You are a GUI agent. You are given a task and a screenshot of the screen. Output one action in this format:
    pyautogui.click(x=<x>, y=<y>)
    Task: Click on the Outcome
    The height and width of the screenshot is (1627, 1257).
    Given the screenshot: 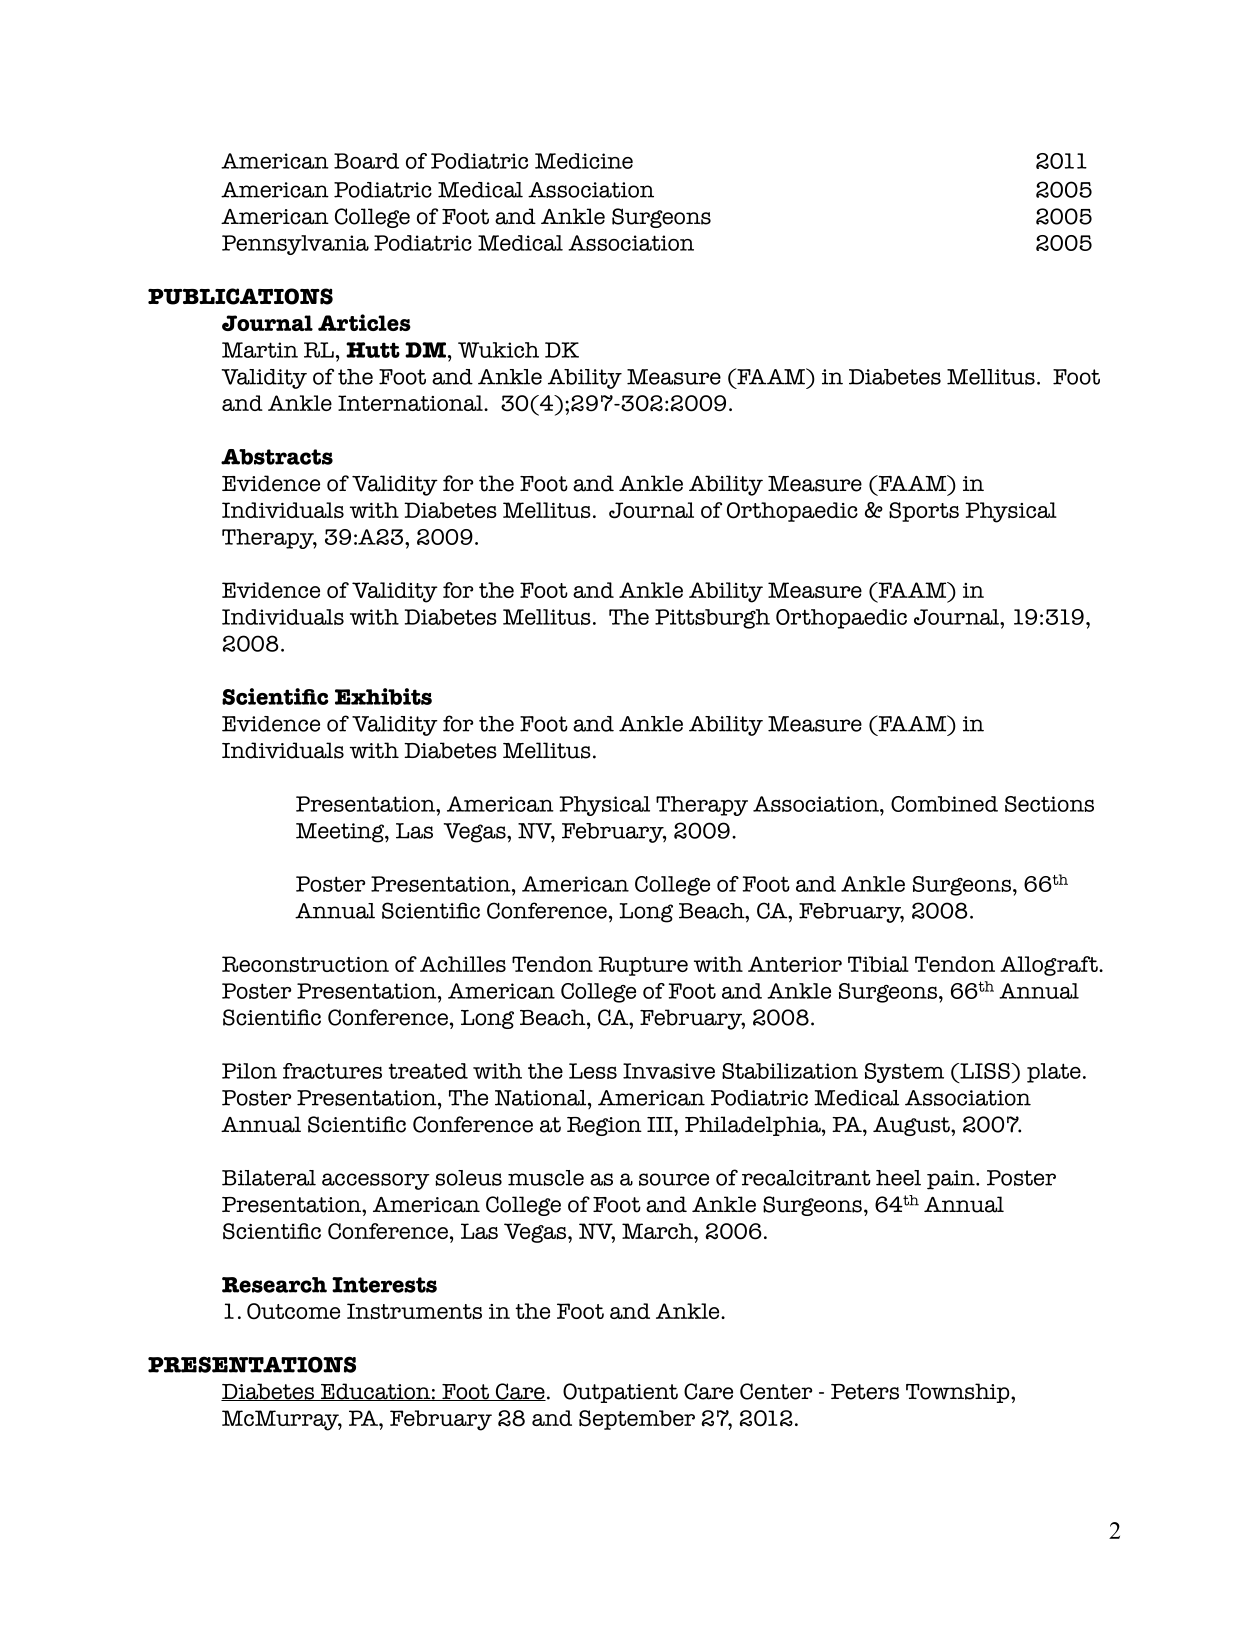 What is the action you would take?
    pyautogui.click(x=293, y=1311)
